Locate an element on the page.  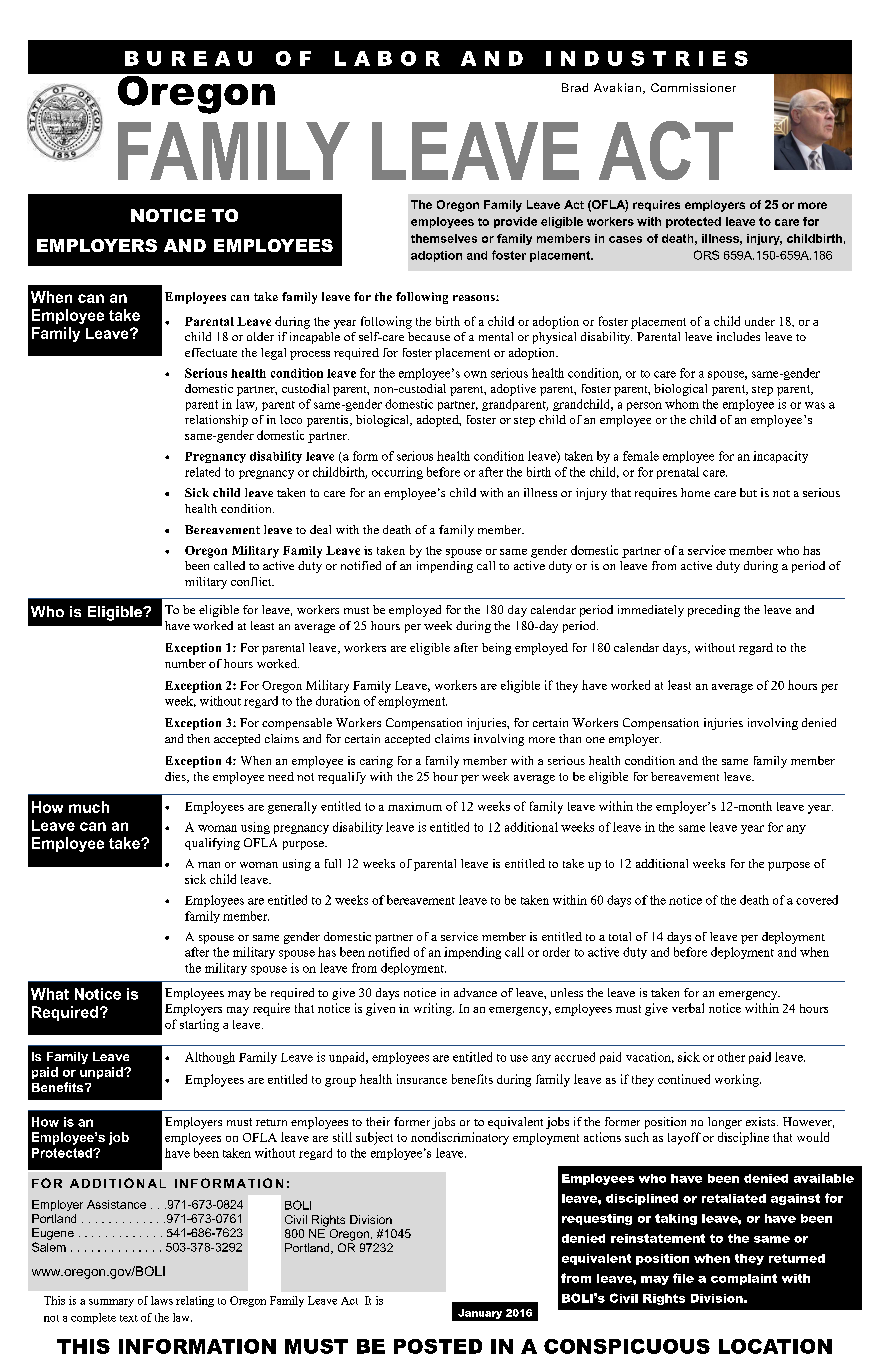
then is located at coordinates (198, 738).
